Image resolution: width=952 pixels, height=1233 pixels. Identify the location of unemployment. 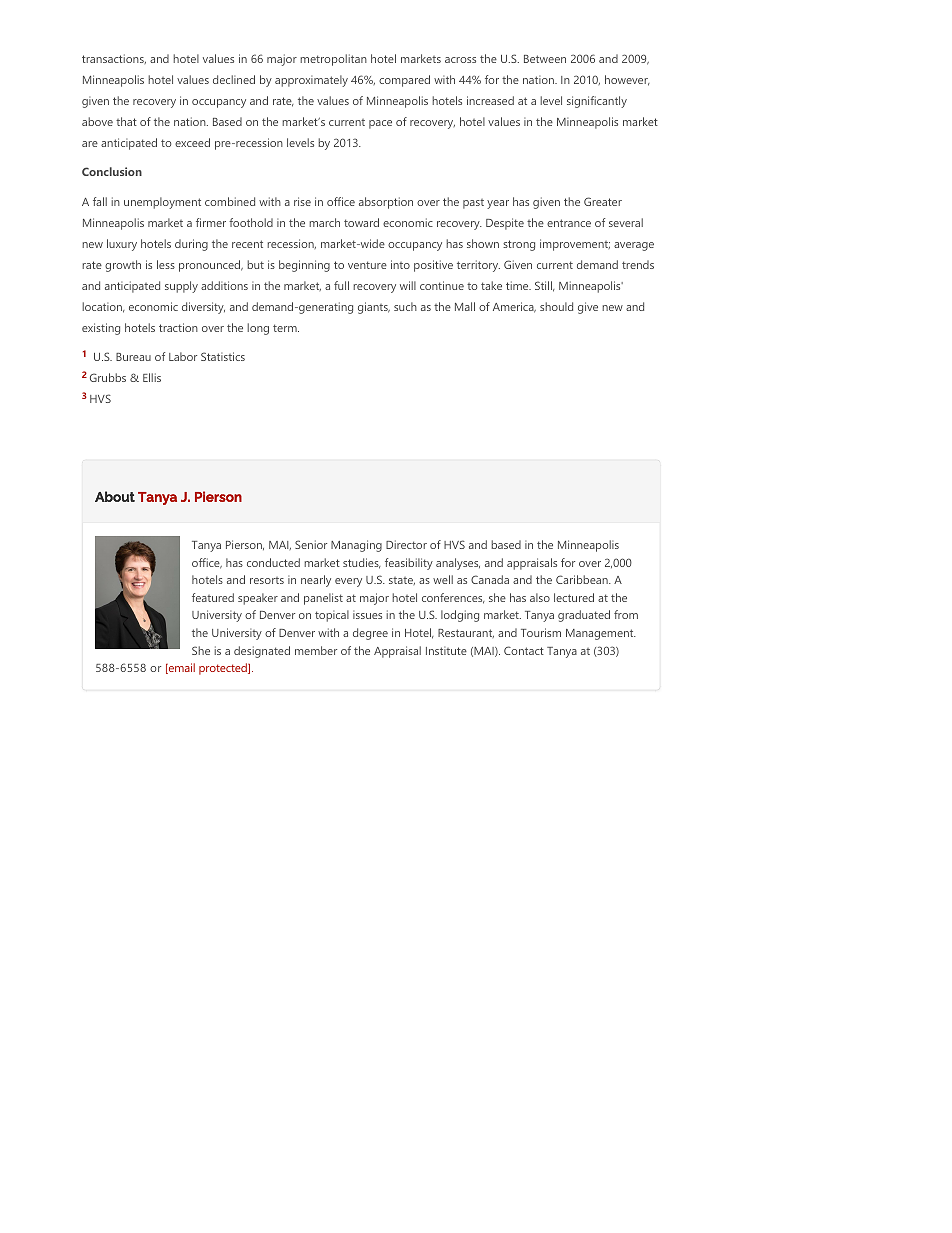
(162, 203).
